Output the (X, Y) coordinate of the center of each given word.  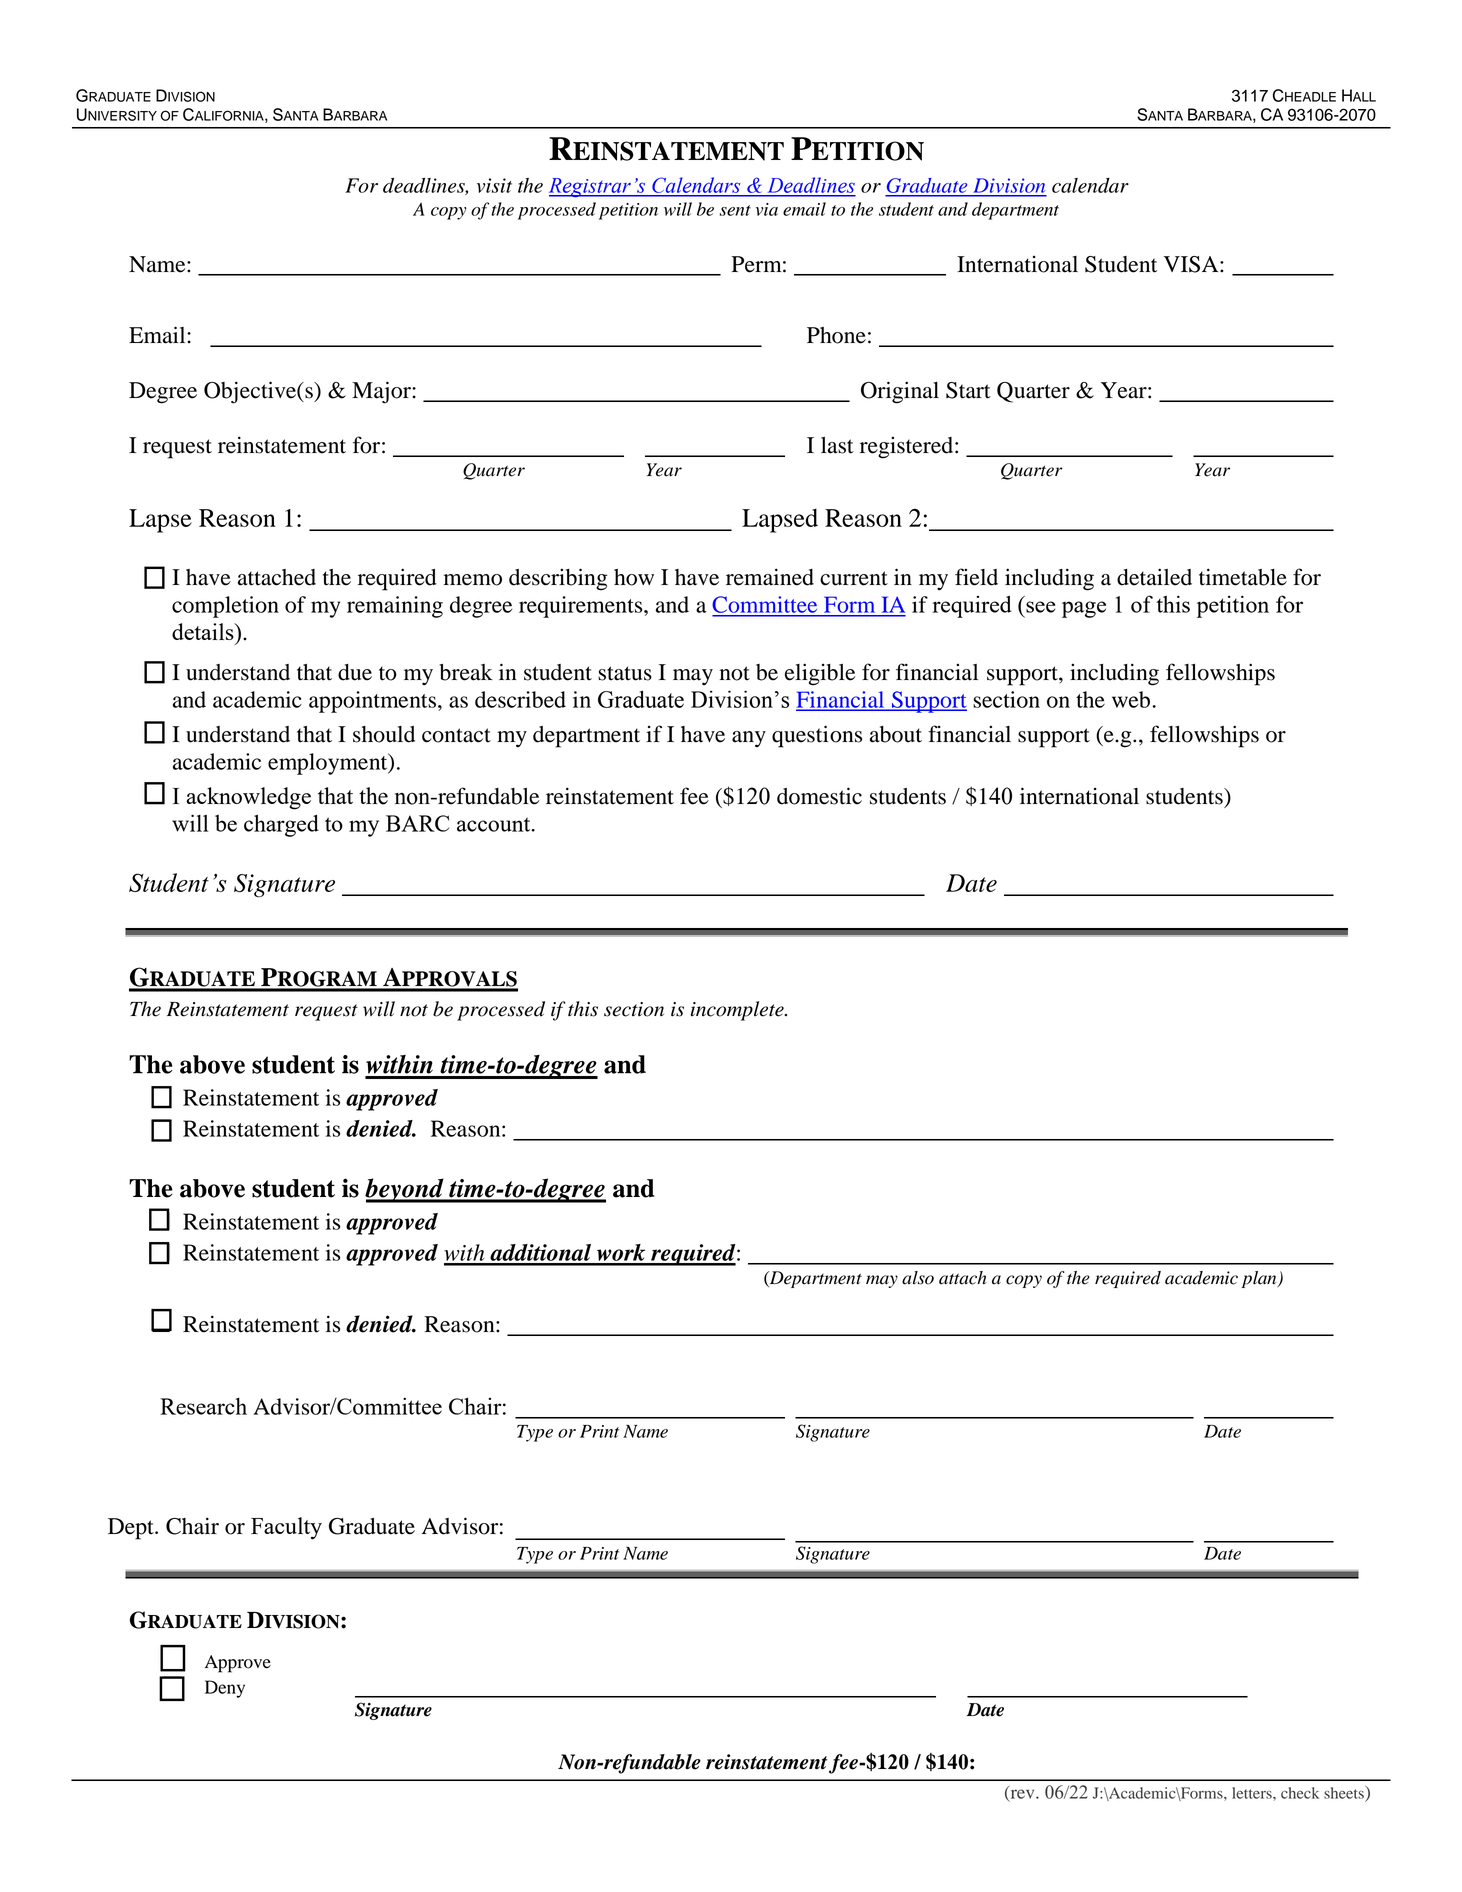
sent (735, 210)
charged (281, 825)
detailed (1154, 577)
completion (225, 607)
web (1132, 699)
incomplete (738, 1011)
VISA (1192, 264)
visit (494, 185)
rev (1022, 1794)
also (918, 1278)
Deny (225, 1689)
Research (203, 1406)
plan (1260, 1279)
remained (770, 577)
